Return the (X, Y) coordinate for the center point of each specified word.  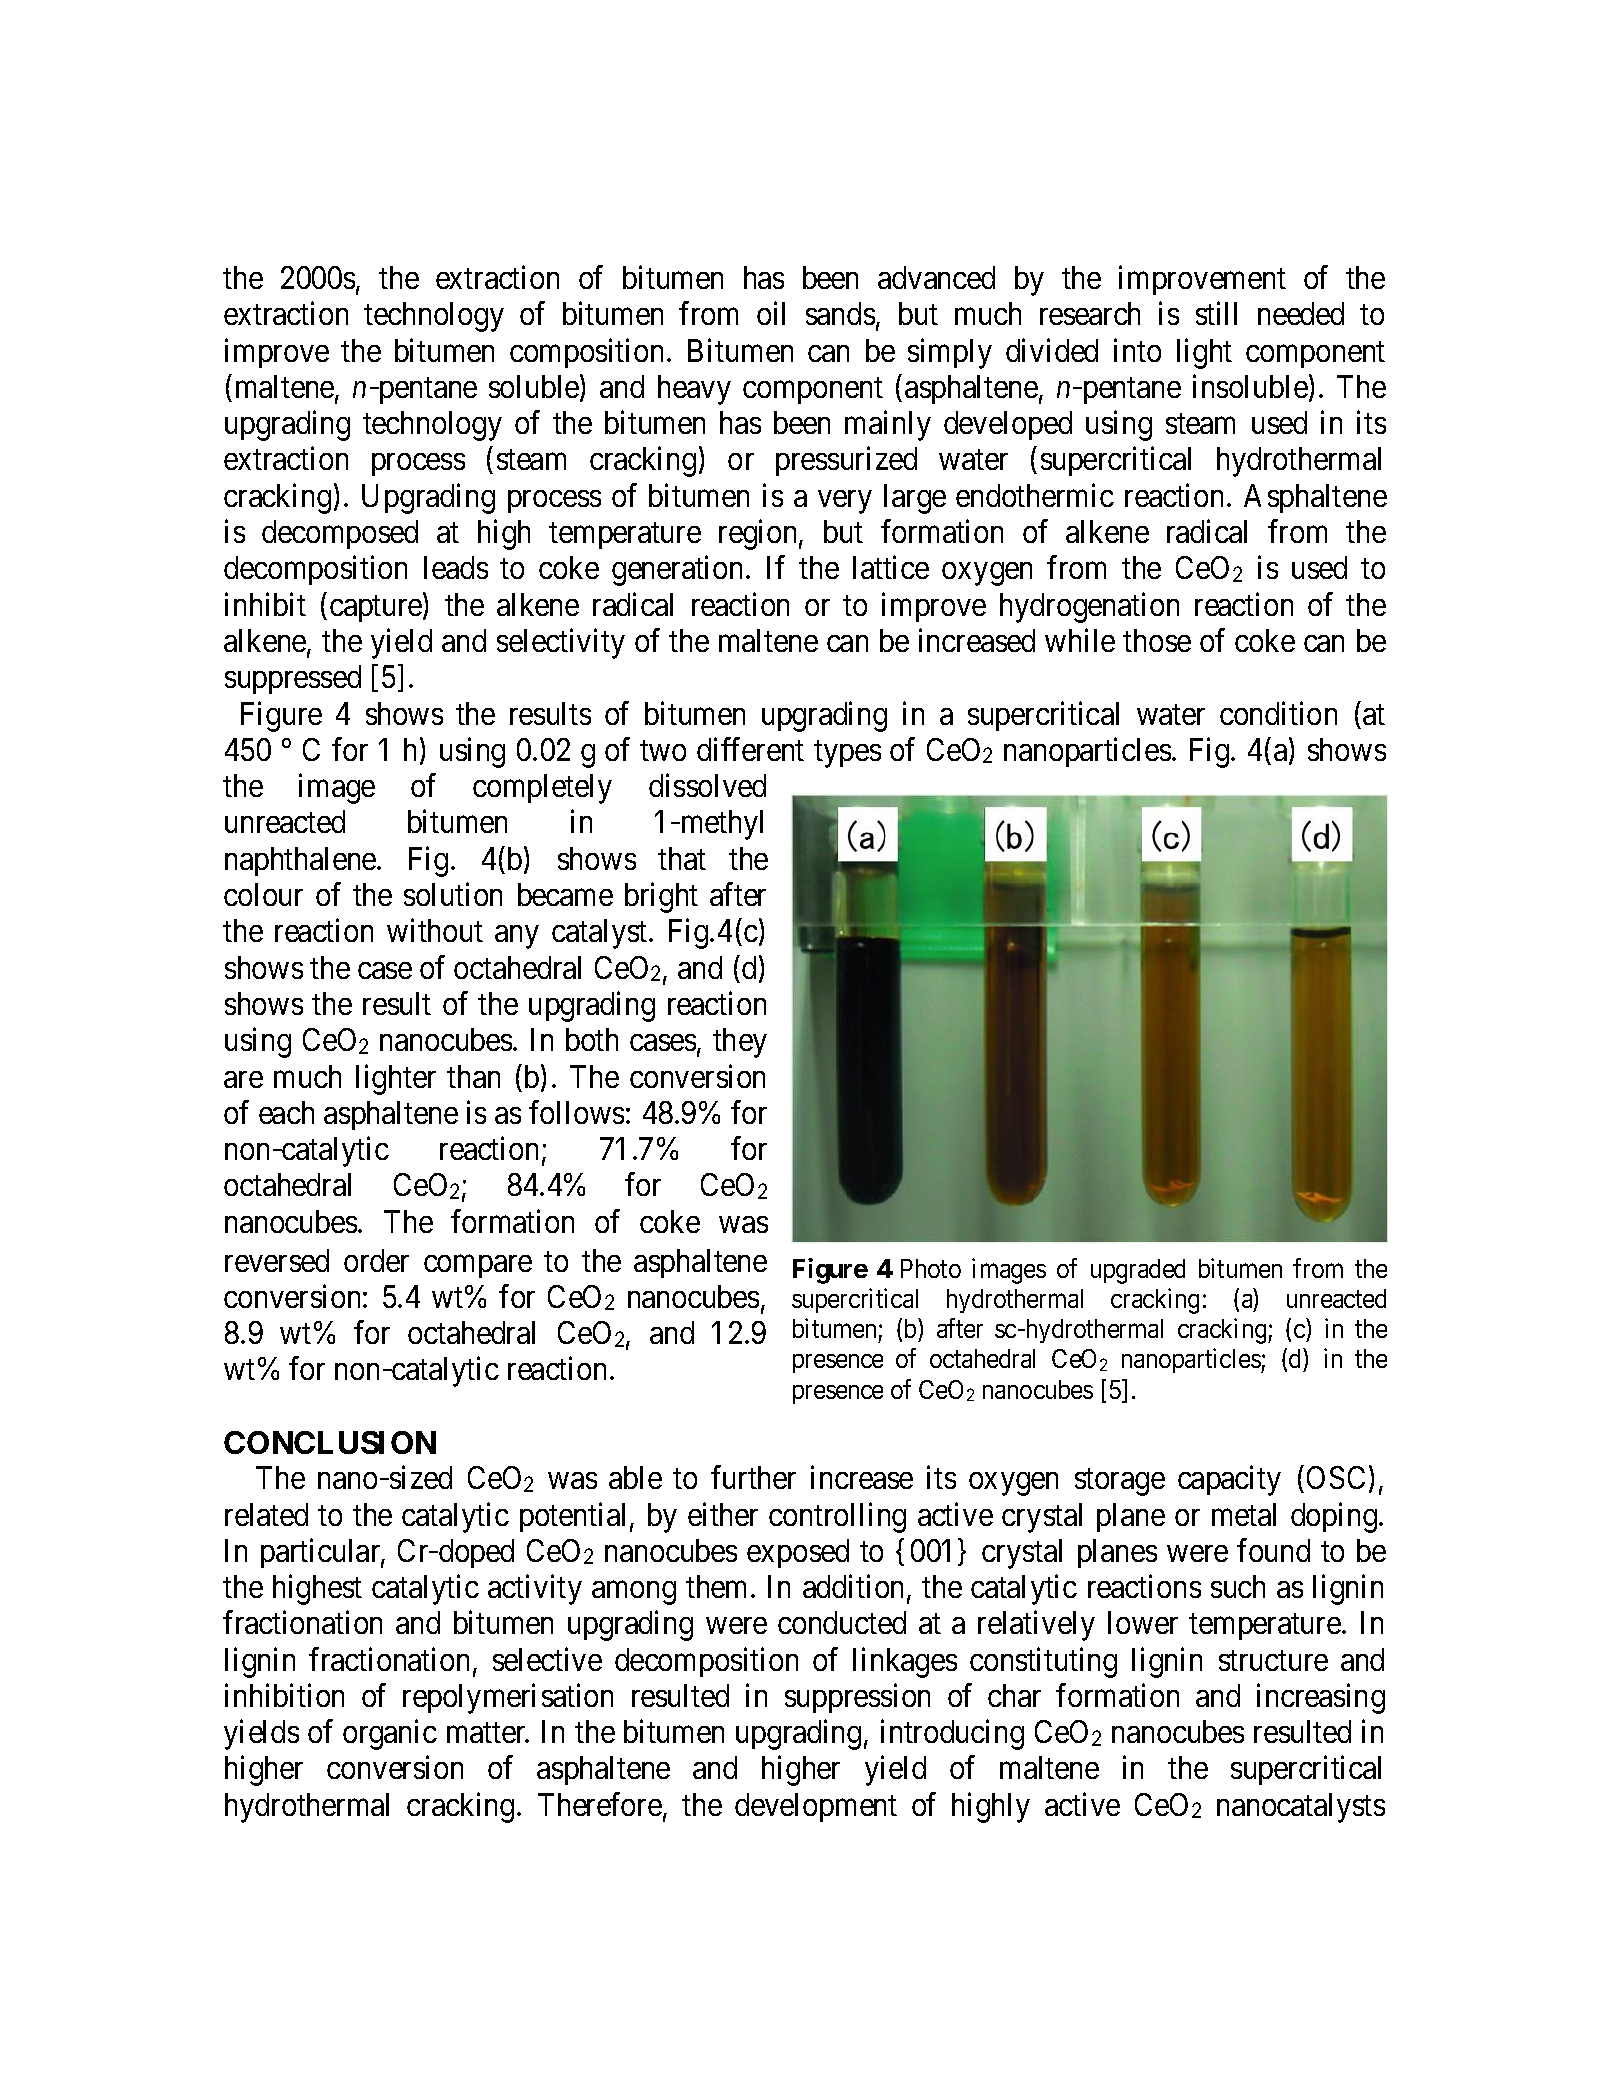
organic (390, 1735)
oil (771, 313)
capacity (1229, 1481)
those (1157, 640)
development (816, 1807)
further (753, 1477)
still (1216, 313)
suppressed (293, 679)
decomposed (340, 534)
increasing (1321, 1698)
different (750, 749)
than (473, 1076)
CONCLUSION (330, 1442)
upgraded (1138, 1271)
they (740, 1043)
